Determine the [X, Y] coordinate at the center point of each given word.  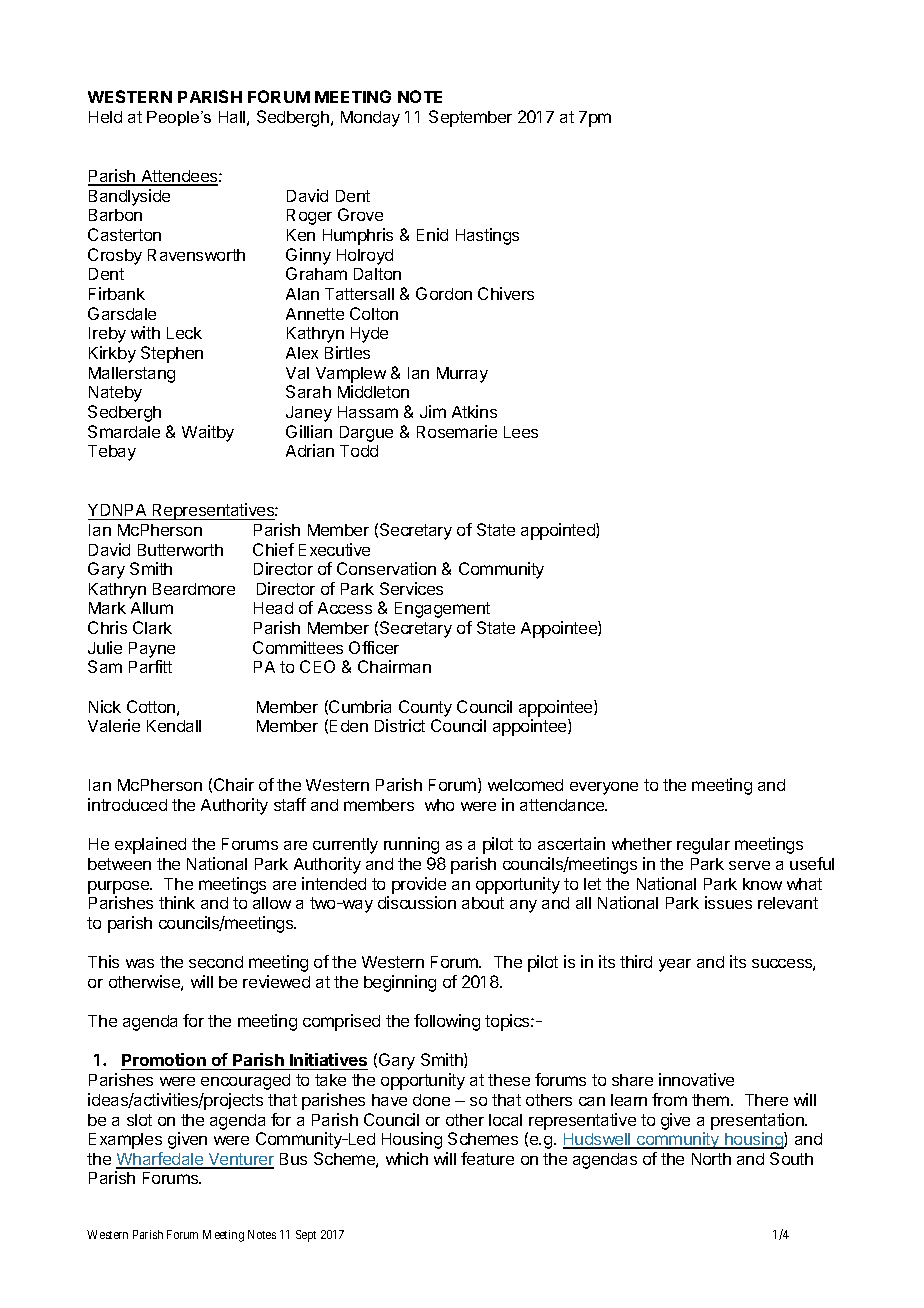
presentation [758, 1121]
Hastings [487, 236]
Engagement [442, 610]
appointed [559, 531]
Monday [370, 119]
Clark [152, 627]
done [431, 1100]
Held [105, 117]
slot [139, 1120]
